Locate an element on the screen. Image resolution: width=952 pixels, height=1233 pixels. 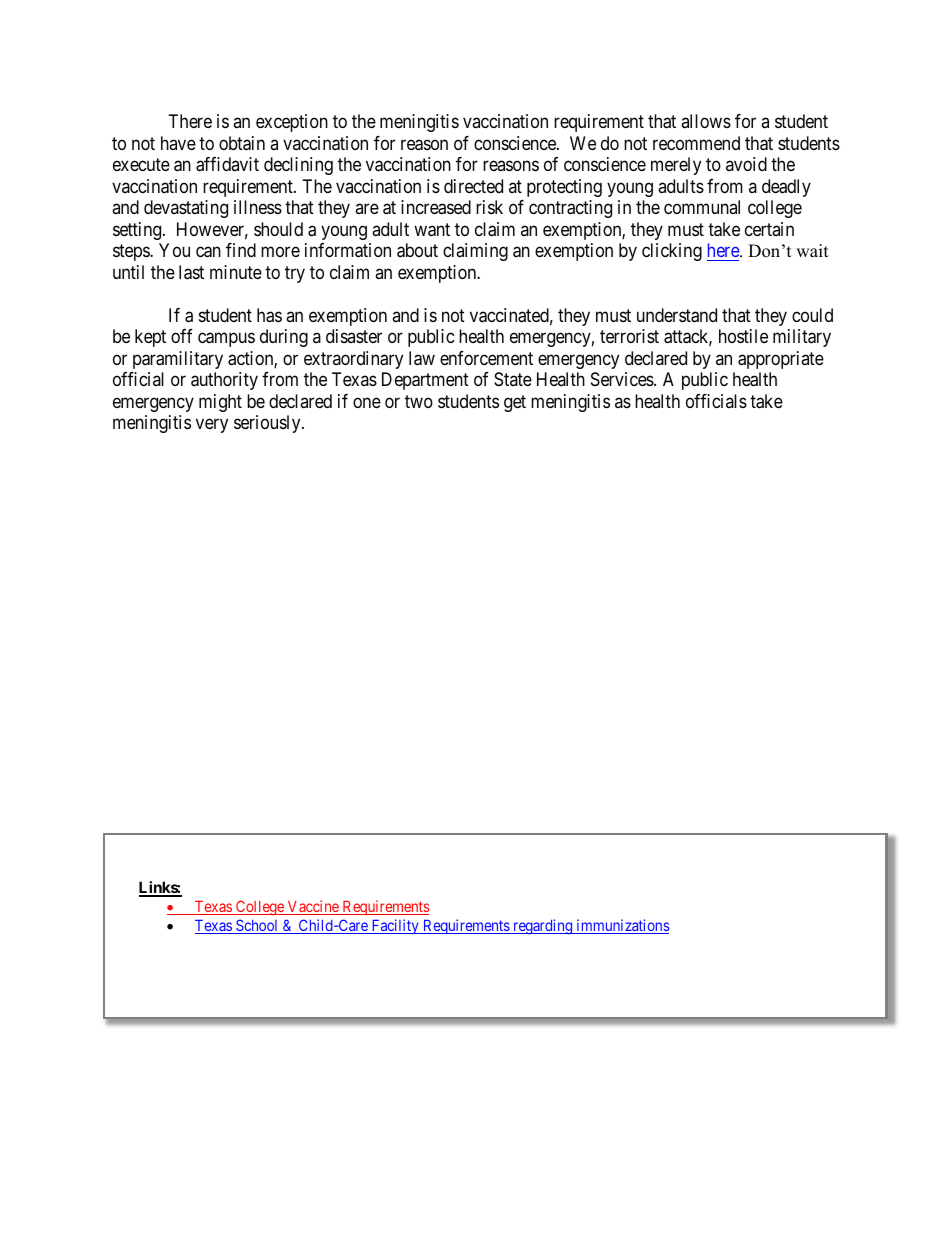
might is located at coordinates (220, 403).
